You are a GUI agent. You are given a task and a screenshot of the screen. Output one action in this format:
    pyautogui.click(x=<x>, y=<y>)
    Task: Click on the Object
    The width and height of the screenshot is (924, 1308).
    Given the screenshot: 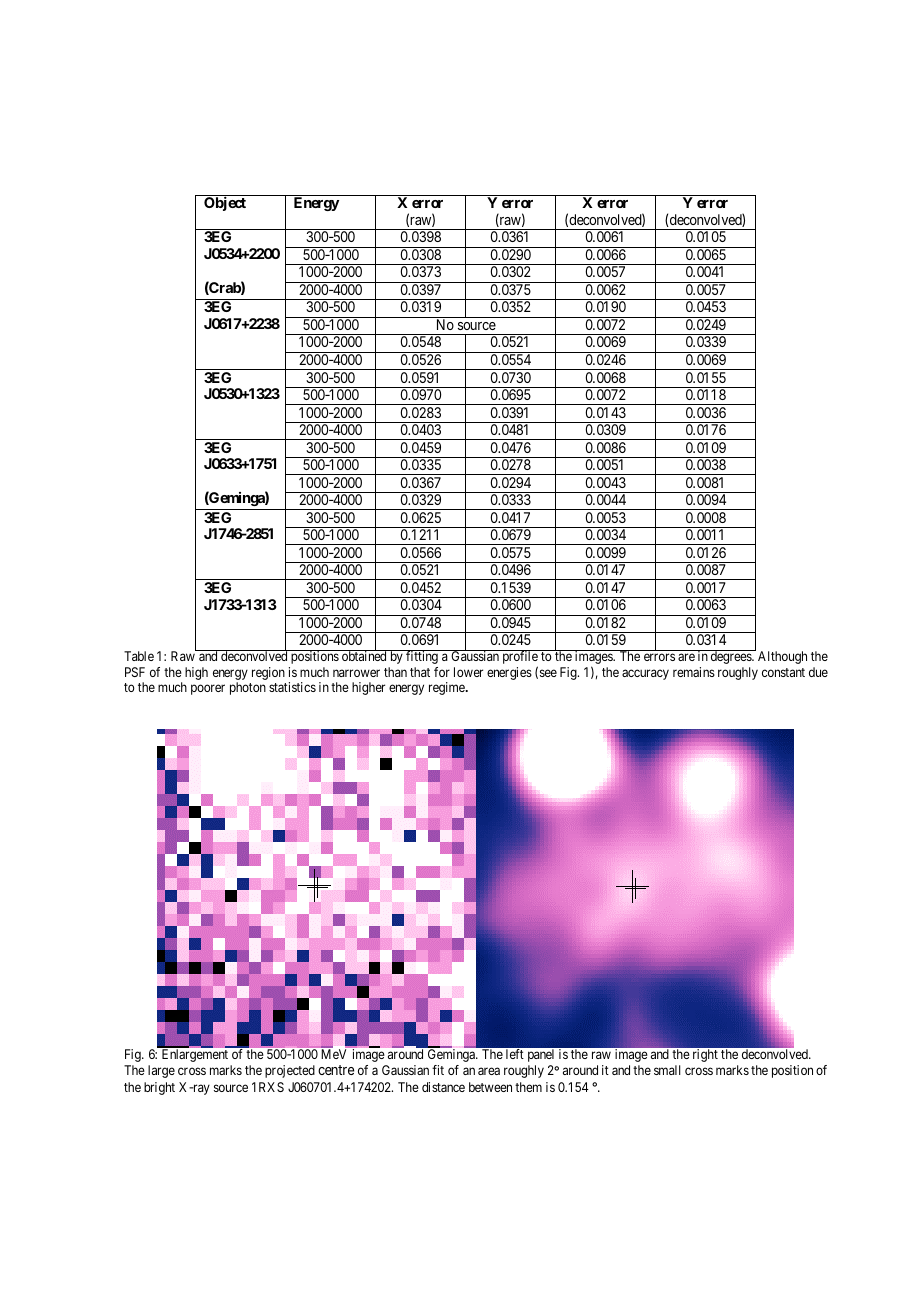 What is the action you would take?
    pyautogui.click(x=225, y=204)
